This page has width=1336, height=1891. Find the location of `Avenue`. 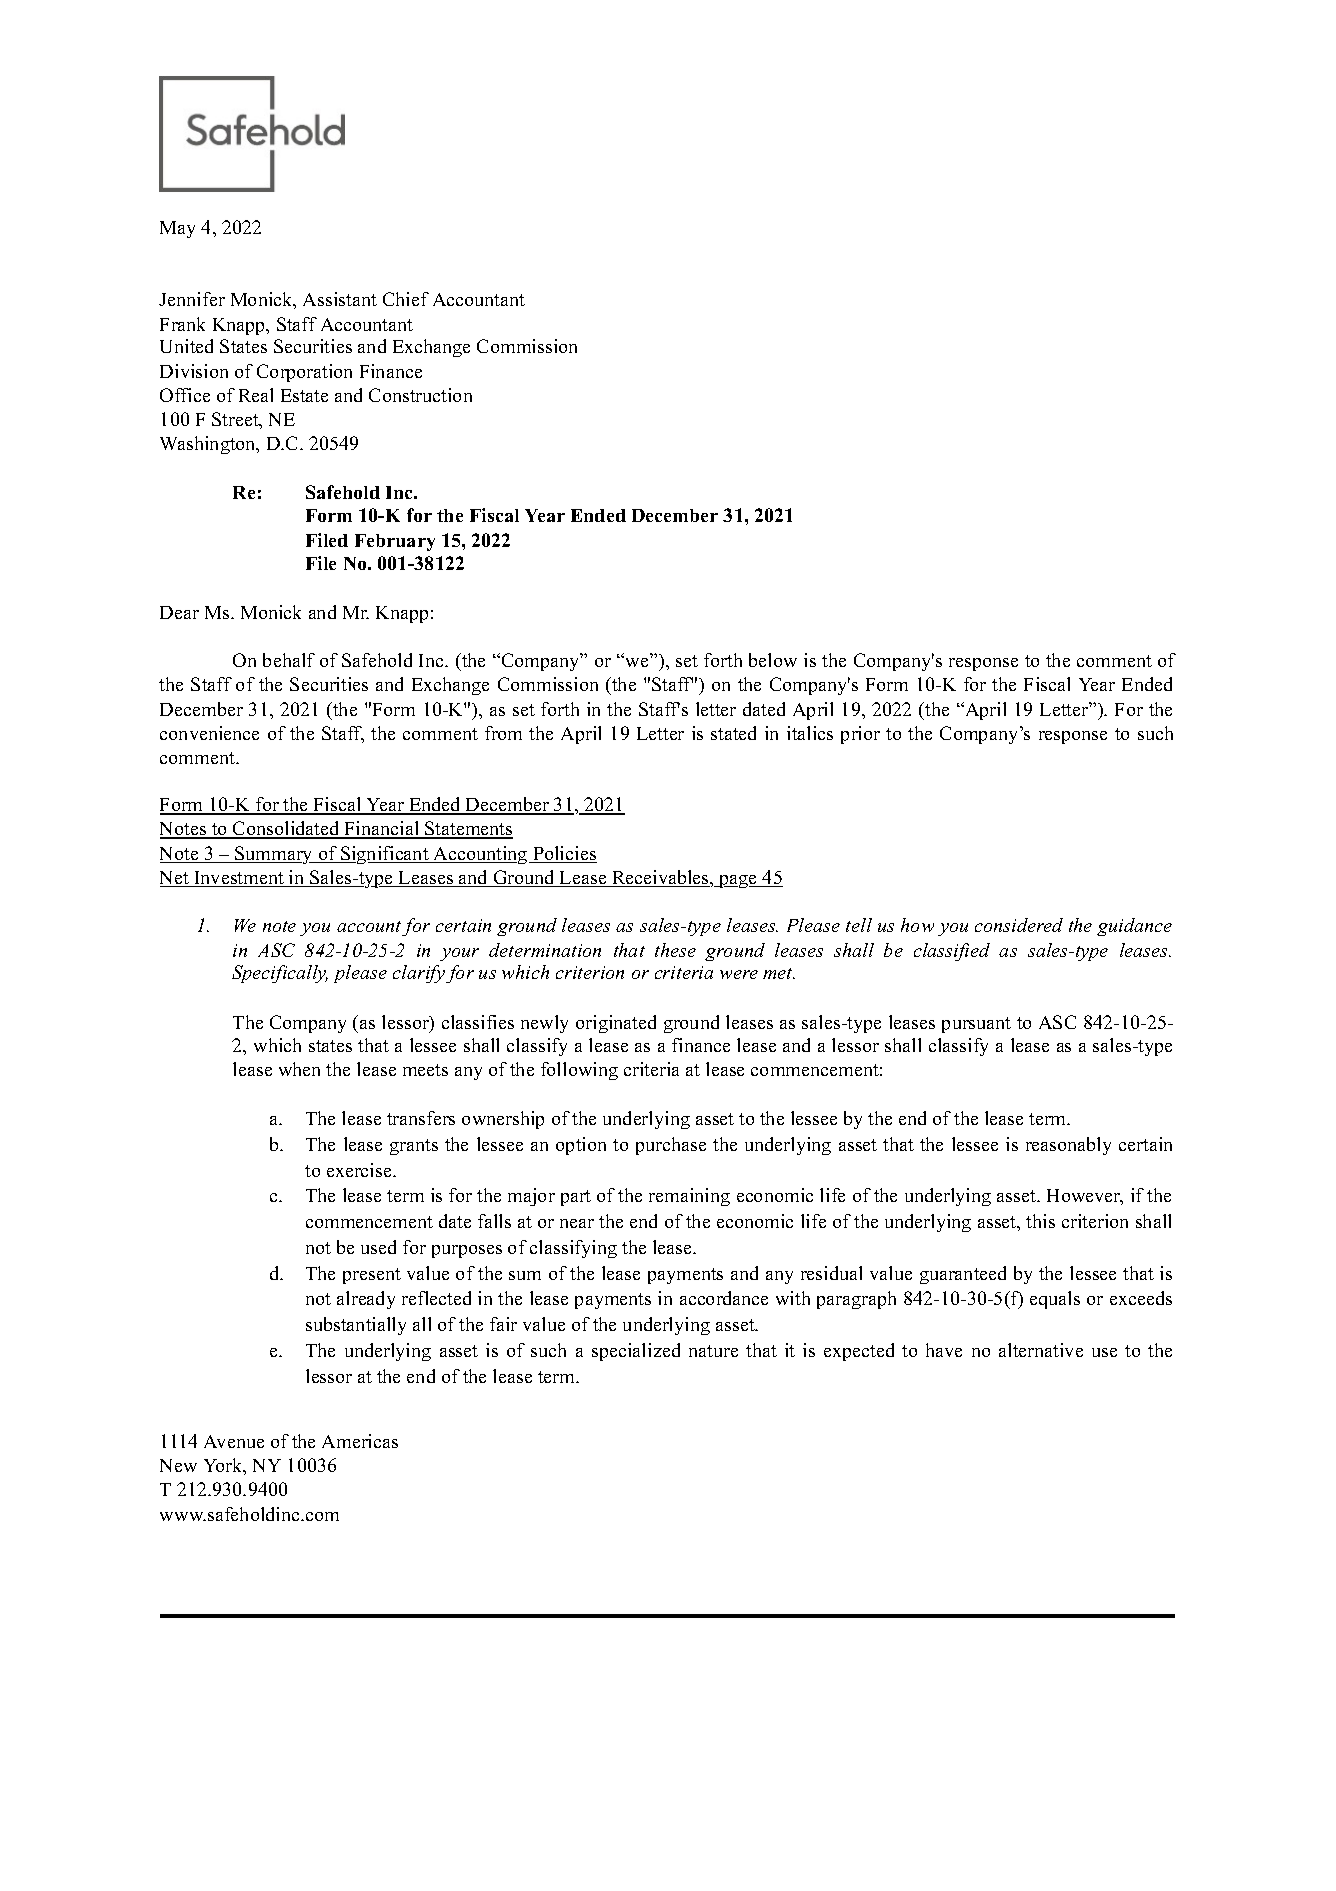

Avenue is located at coordinates (234, 1441).
